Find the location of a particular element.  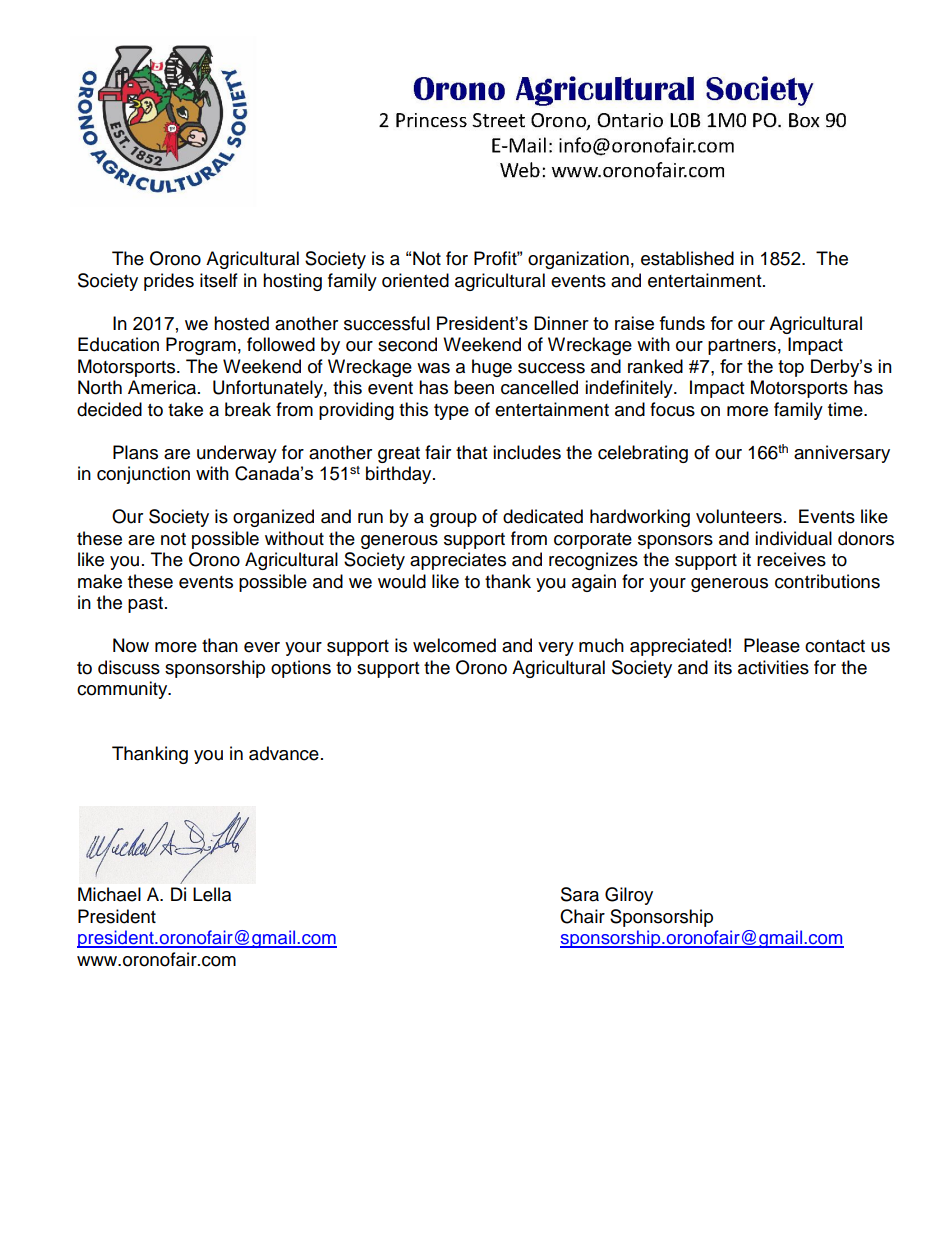

prides is located at coordinates (169, 282).
